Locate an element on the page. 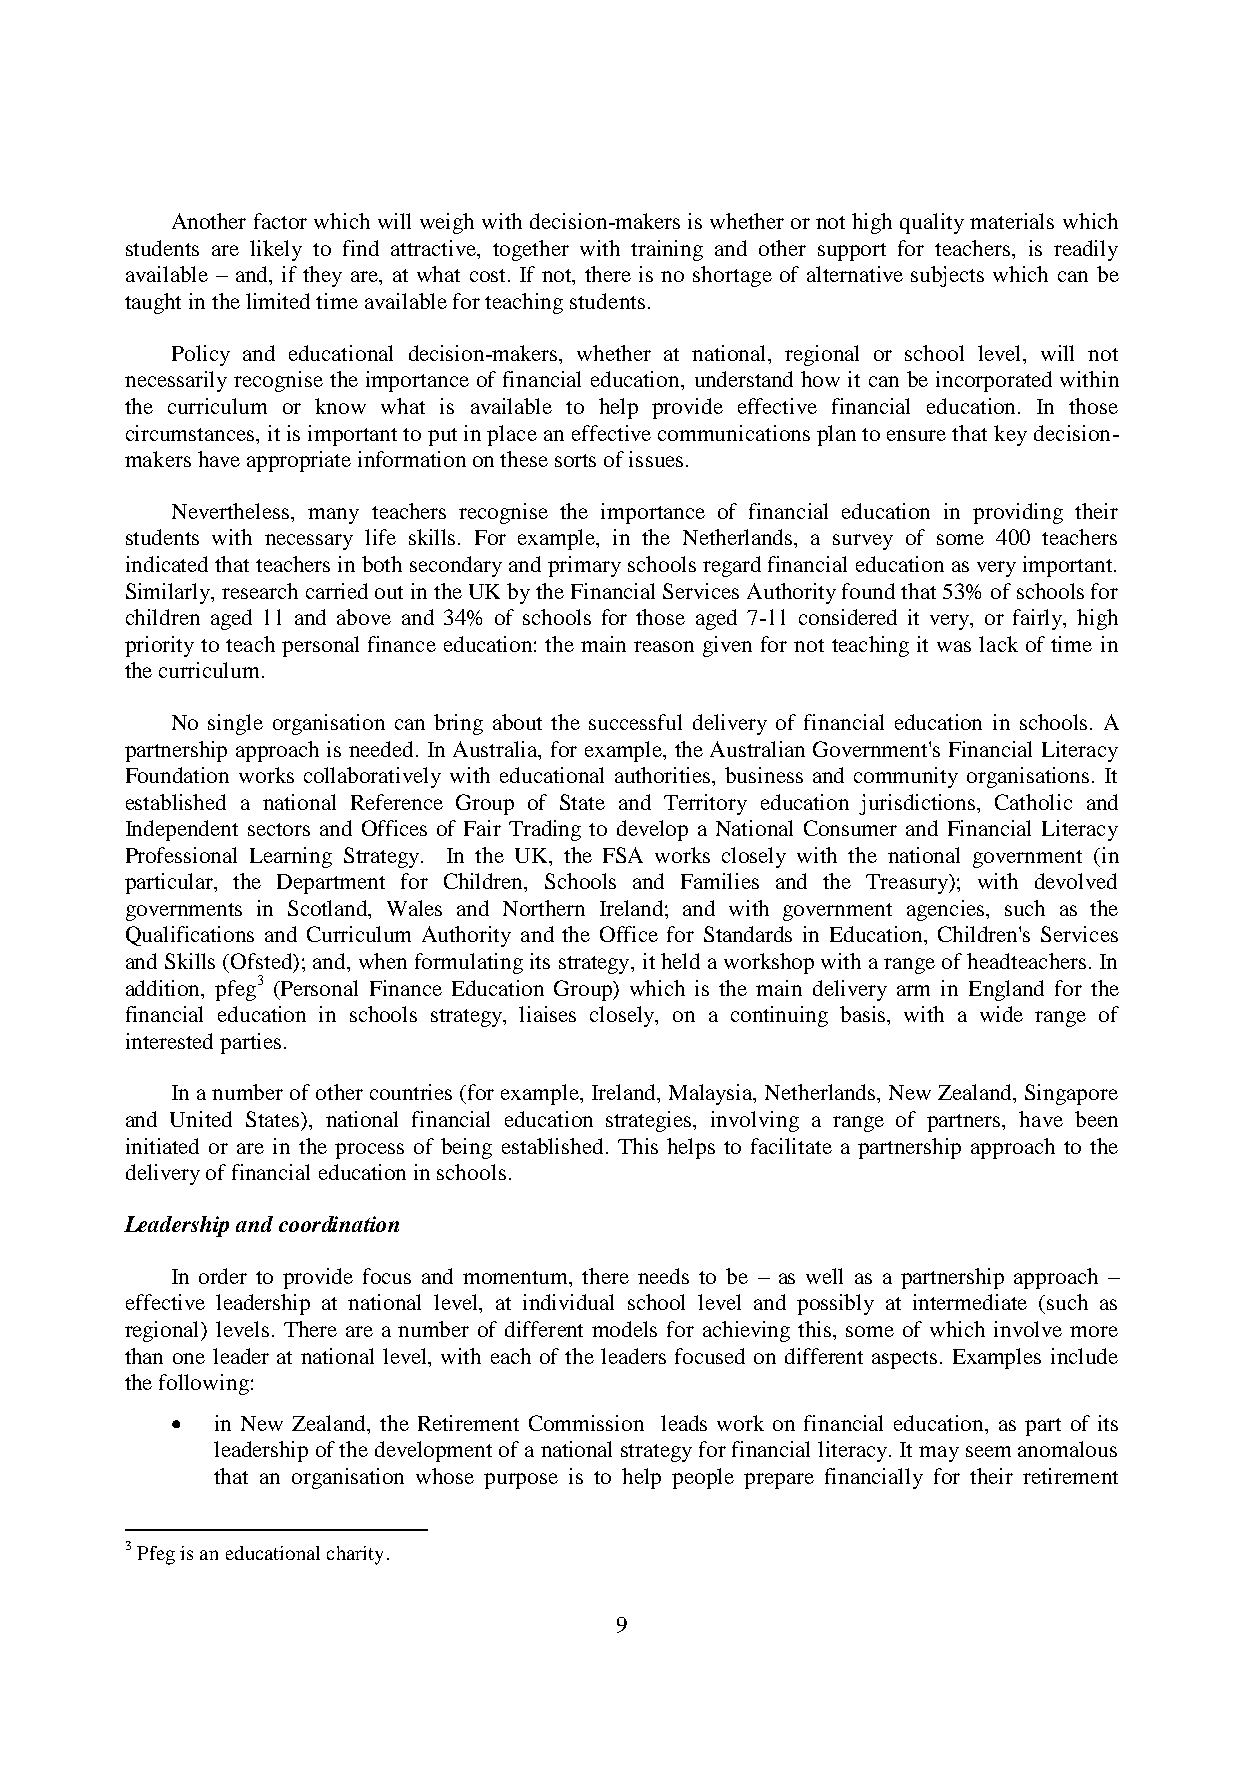 This image has height=1768, width=1250. lack is located at coordinates (998, 644).
